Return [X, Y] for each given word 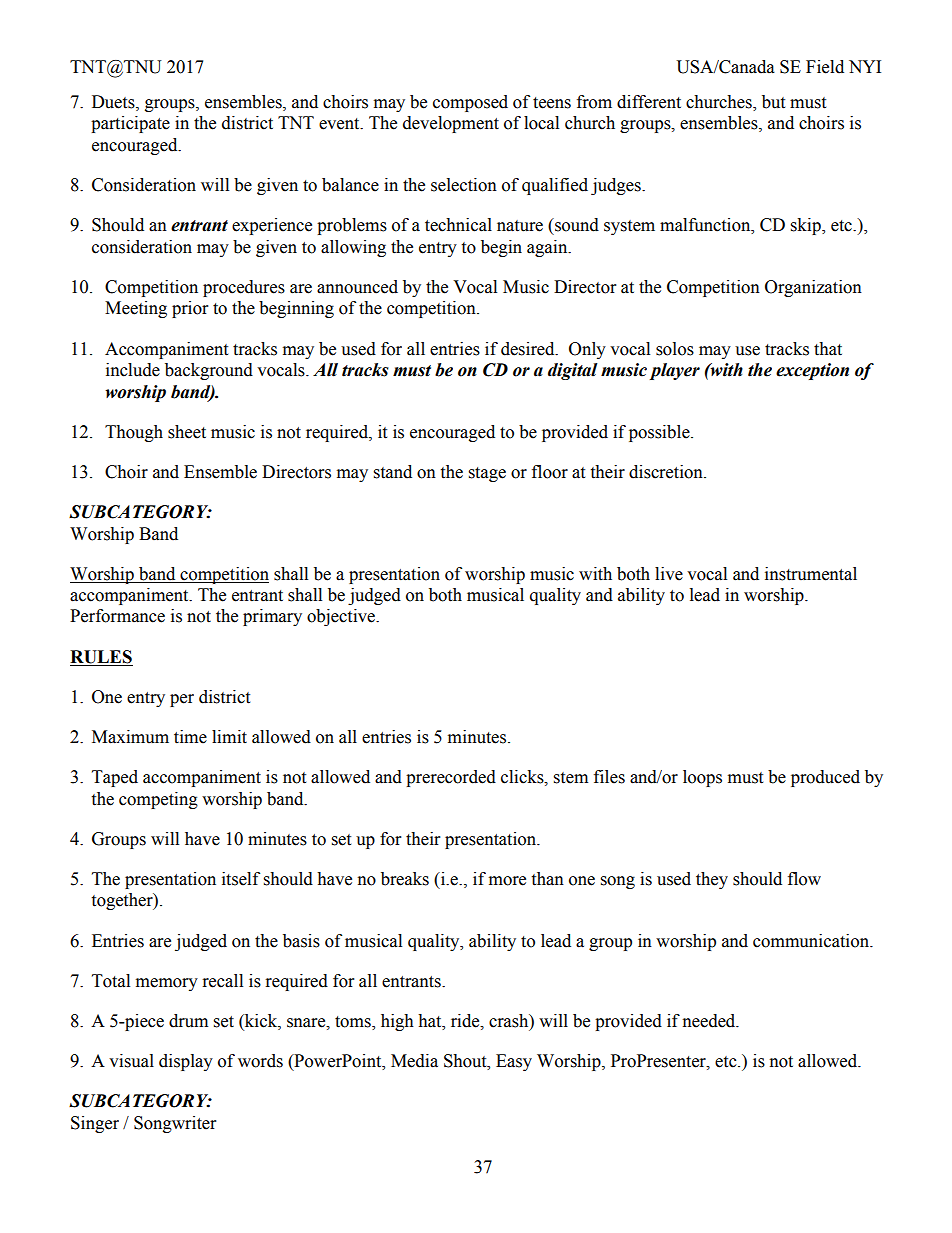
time [190, 737]
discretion [667, 472]
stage [487, 474]
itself [241, 879]
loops [702, 778]
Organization [813, 288]
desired [529, 349]
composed [470, 103]
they [712, 880]
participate [130, 124]
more [507, 881]
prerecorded [451, 778]
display [186, 1062]
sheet [187, 432]
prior [190, 309]
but [773, 102]
